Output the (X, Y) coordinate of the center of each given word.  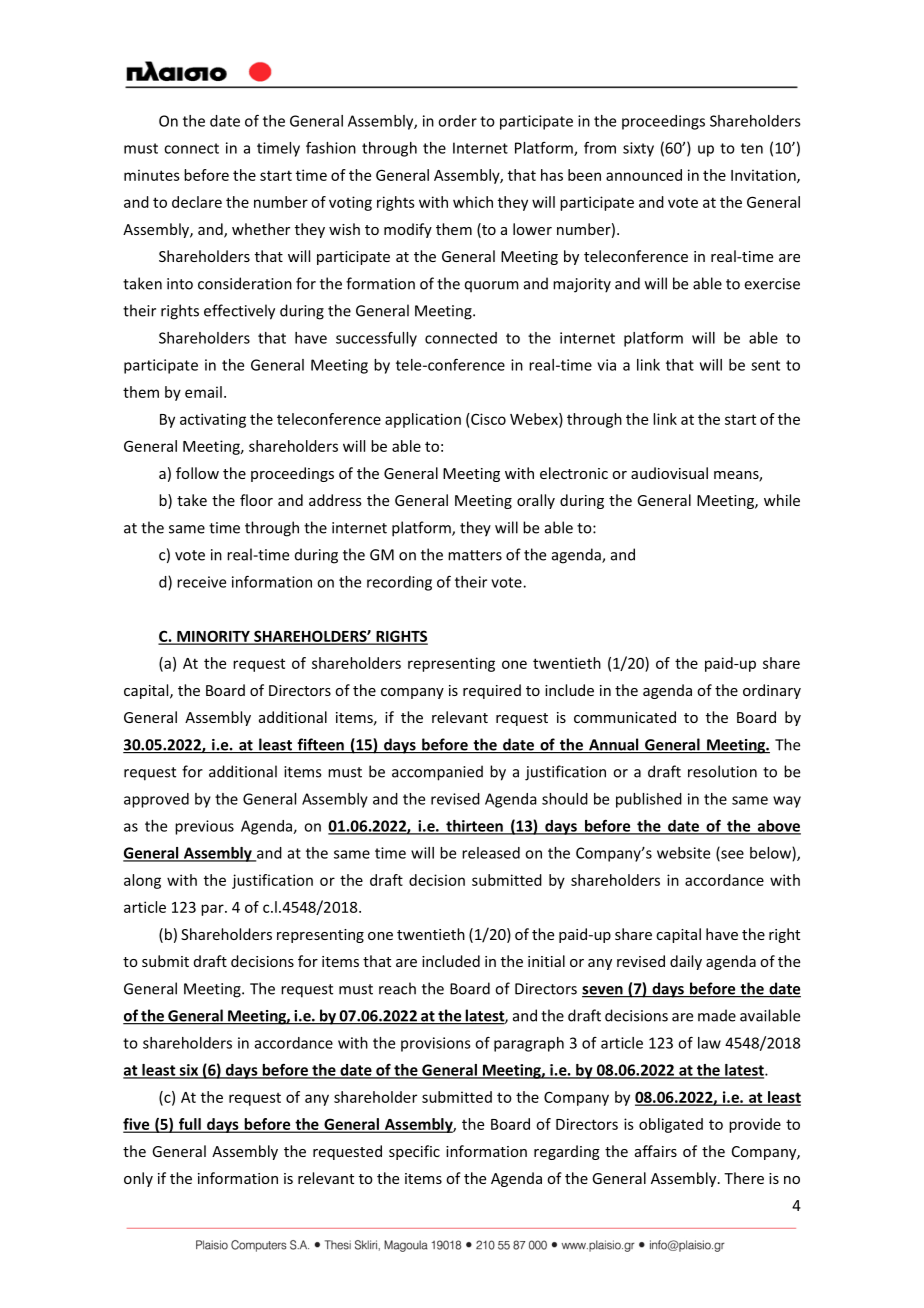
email (203, 392)
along (142, 881)
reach (397, 988)
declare (197, 202)
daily (686, 962)
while (782, 500)
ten (752, 148)
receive (201, 582)
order (457, 121)
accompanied (437, 773)
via (606, 365)
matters (475, 555)
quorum (492, 286)
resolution (722, 771)
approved (156, 800)
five (137, 1125)
